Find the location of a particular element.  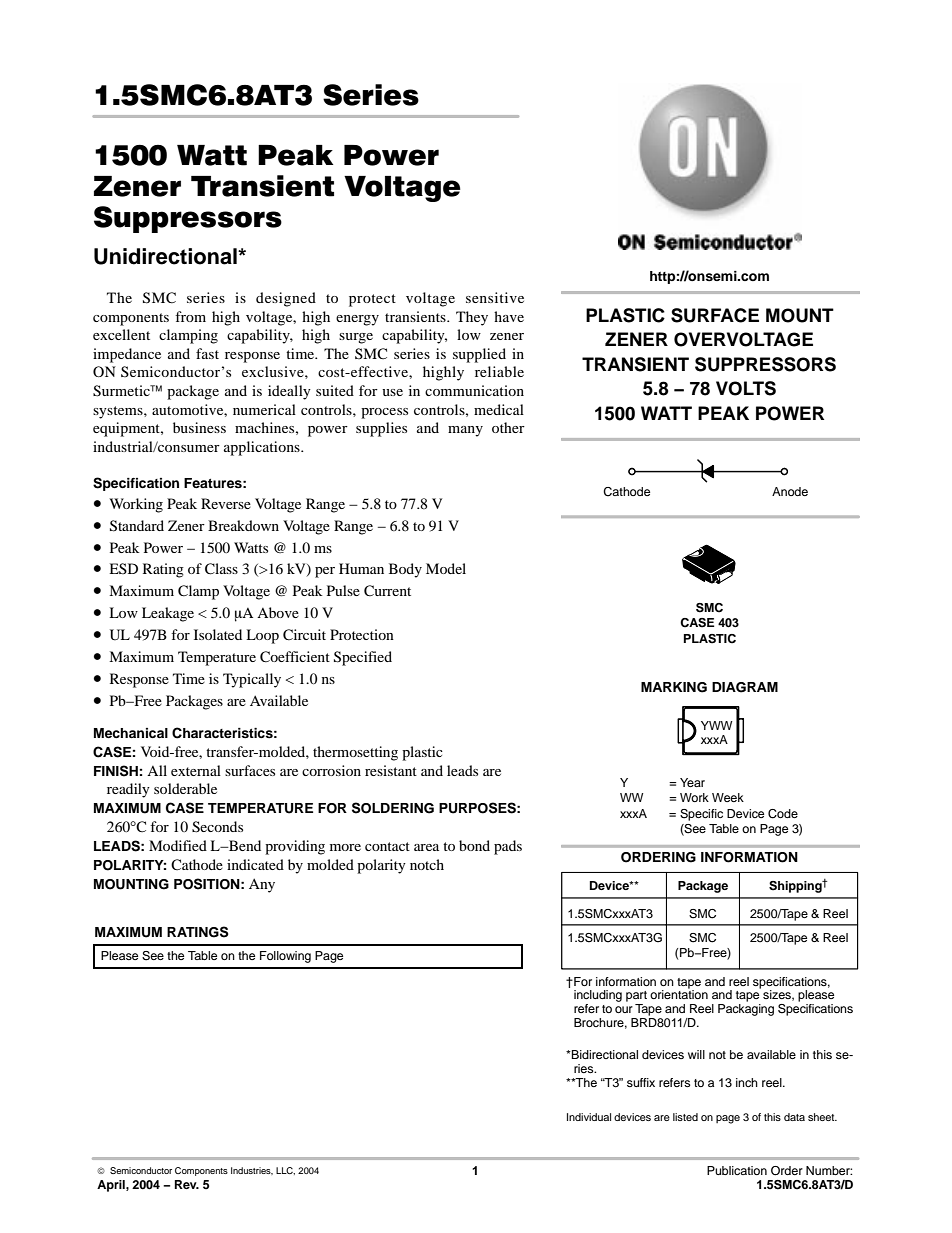

Typically is located at coordinates (252, 680).
